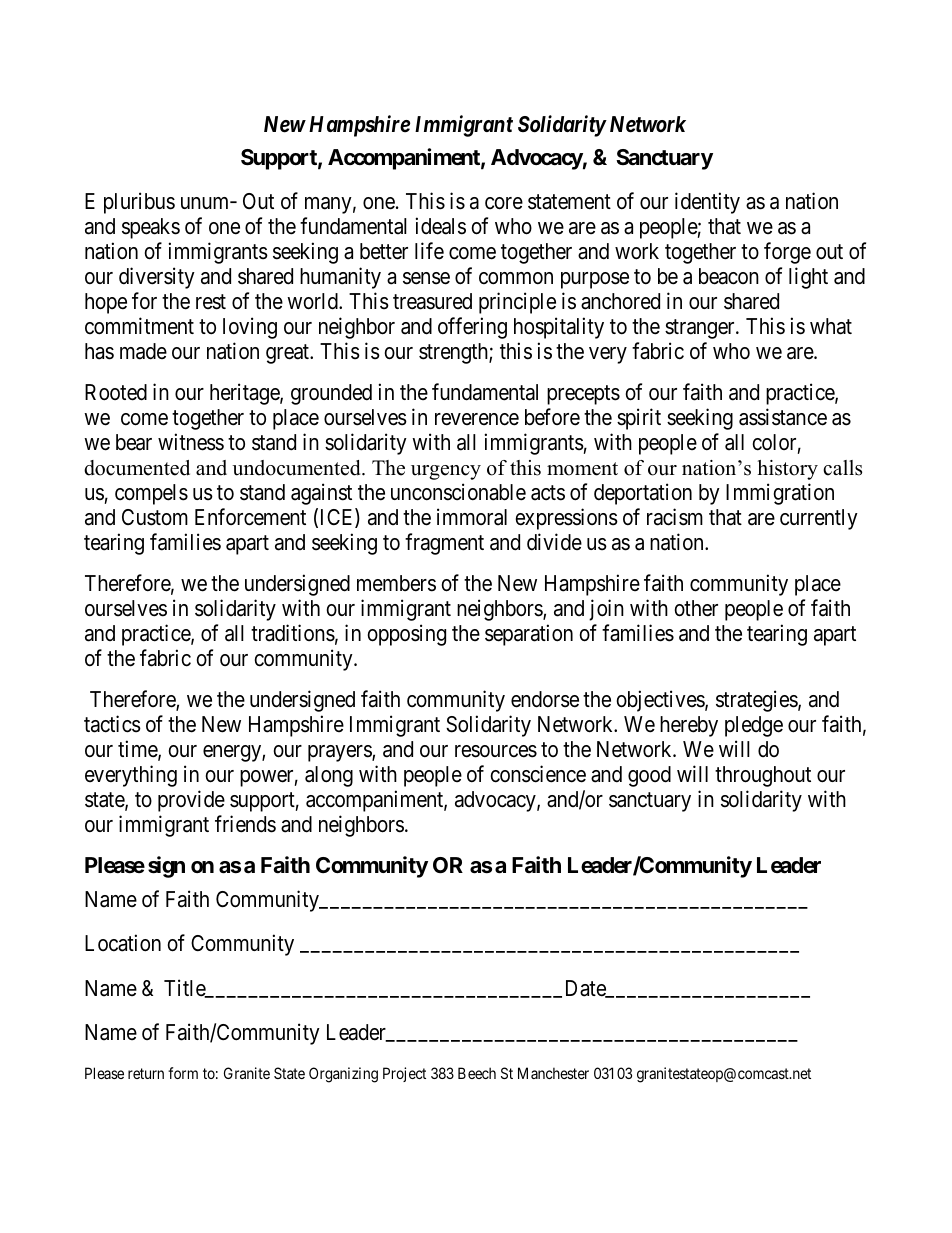 The width and height of the image is (952, 1233). Describe the element at coordinates (763, 776) in the image. I see `throughout` at that location.
